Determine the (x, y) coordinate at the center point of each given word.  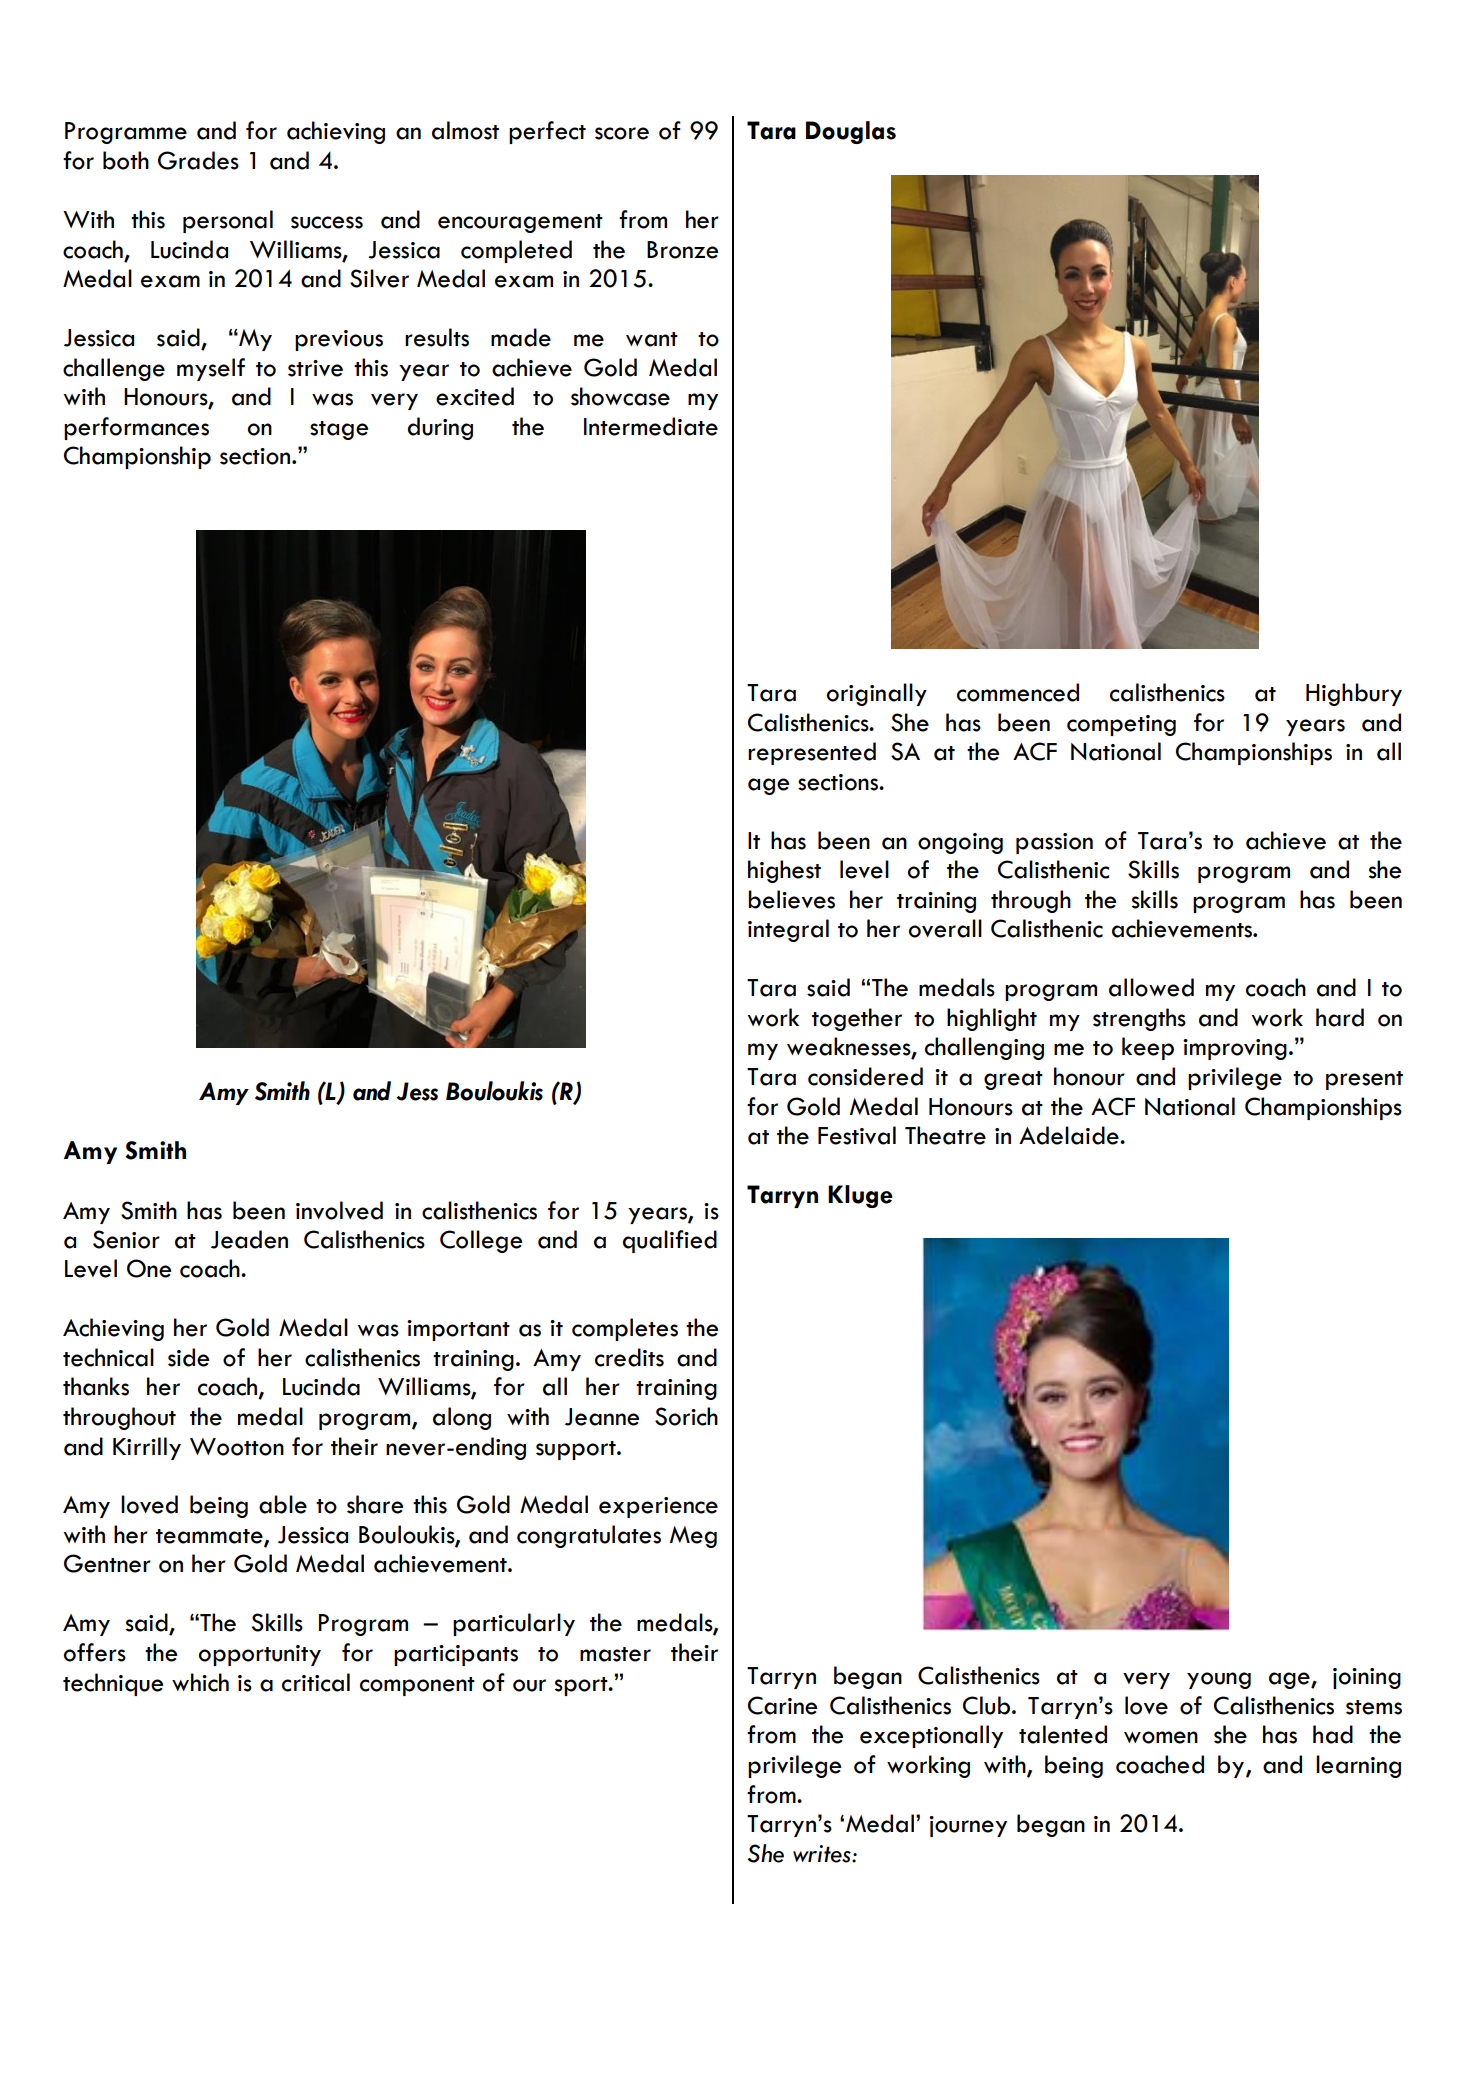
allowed (1151, 987)
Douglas (851, 132)
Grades (198, 160)
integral (788, 930)
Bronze (682, 250)
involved (339, 1210)
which (200, 1682)
